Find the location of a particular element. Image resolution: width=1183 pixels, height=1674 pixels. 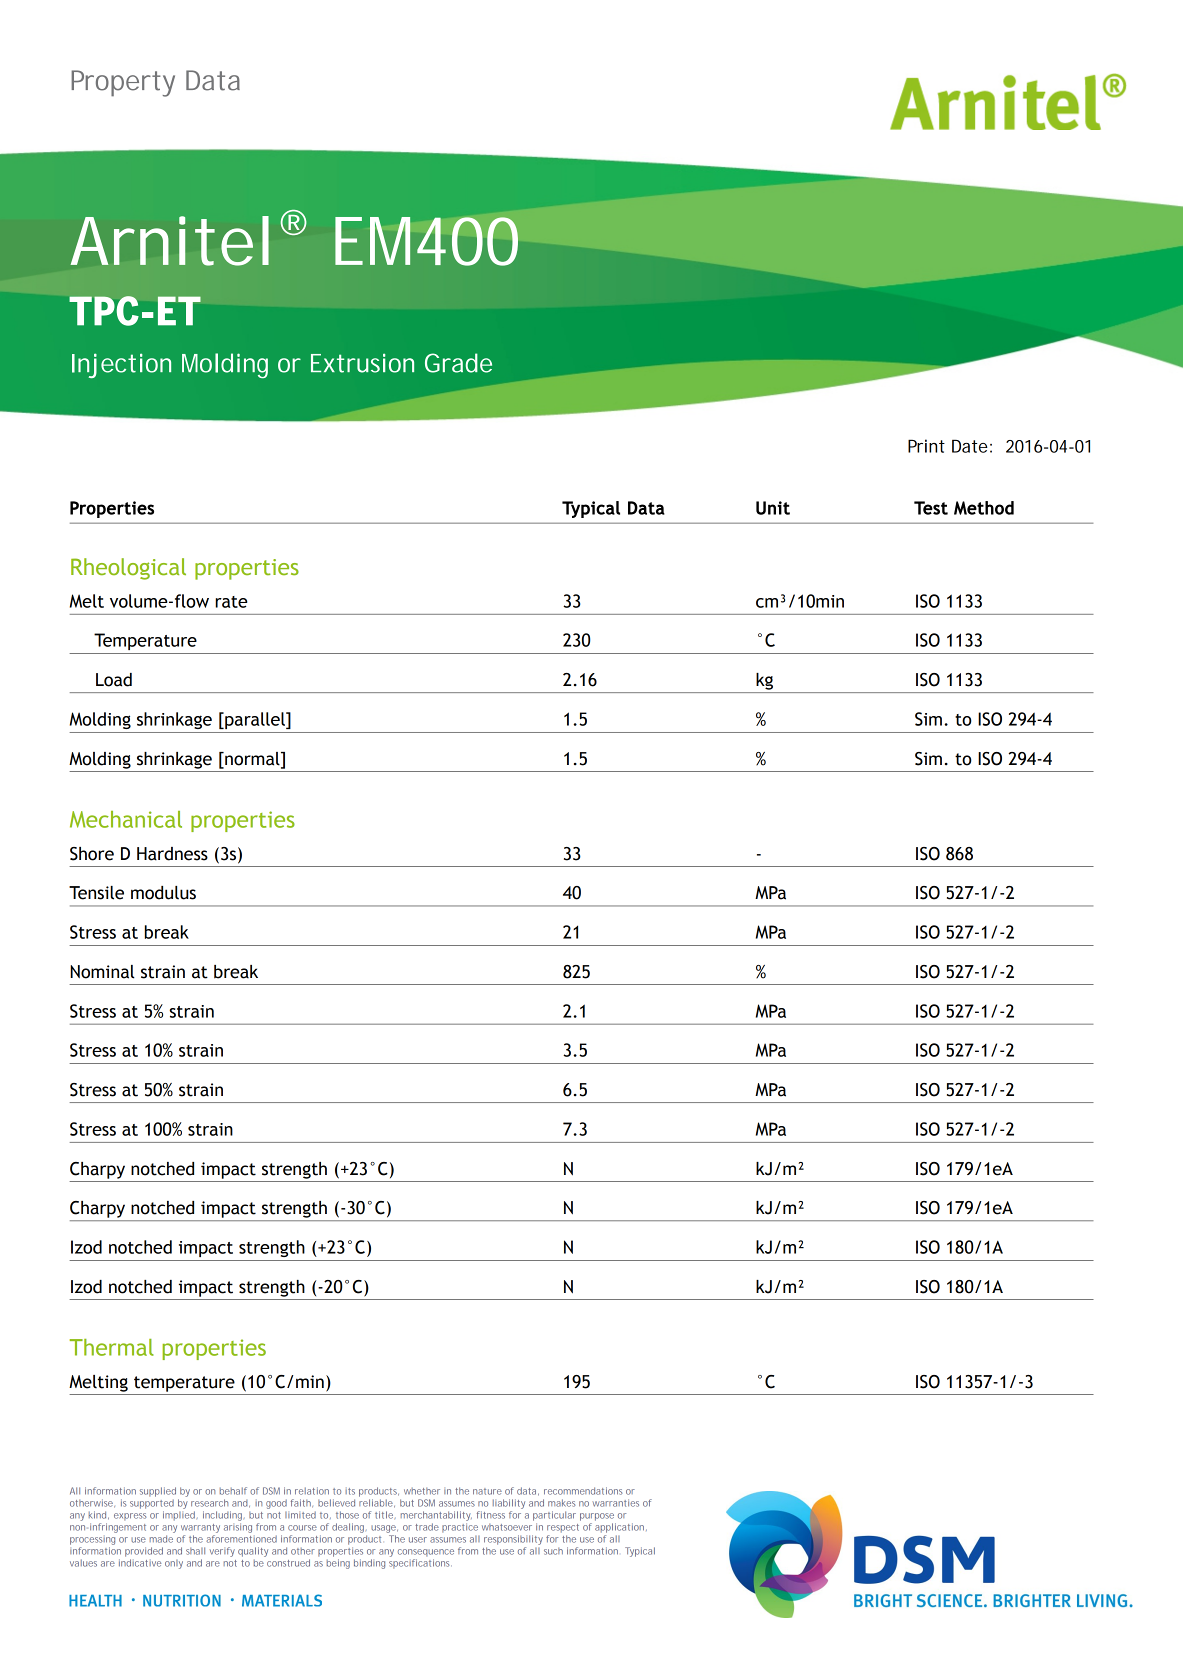

warranty is located at coordinates (200, 1528).
